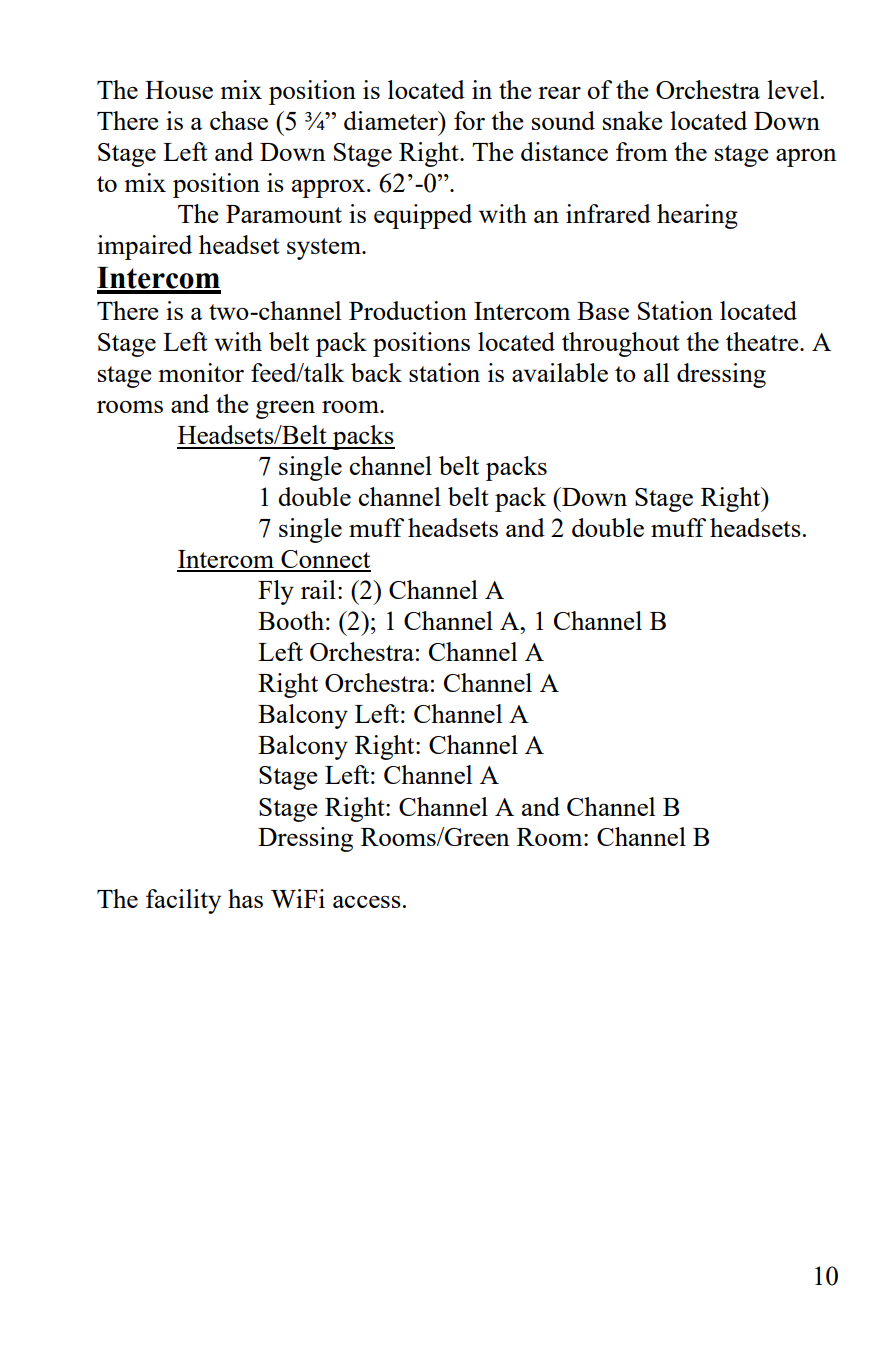  What do you see at coordinates (276, 592) in the image?
I see `Fly` at bounding box center [276, 592].
